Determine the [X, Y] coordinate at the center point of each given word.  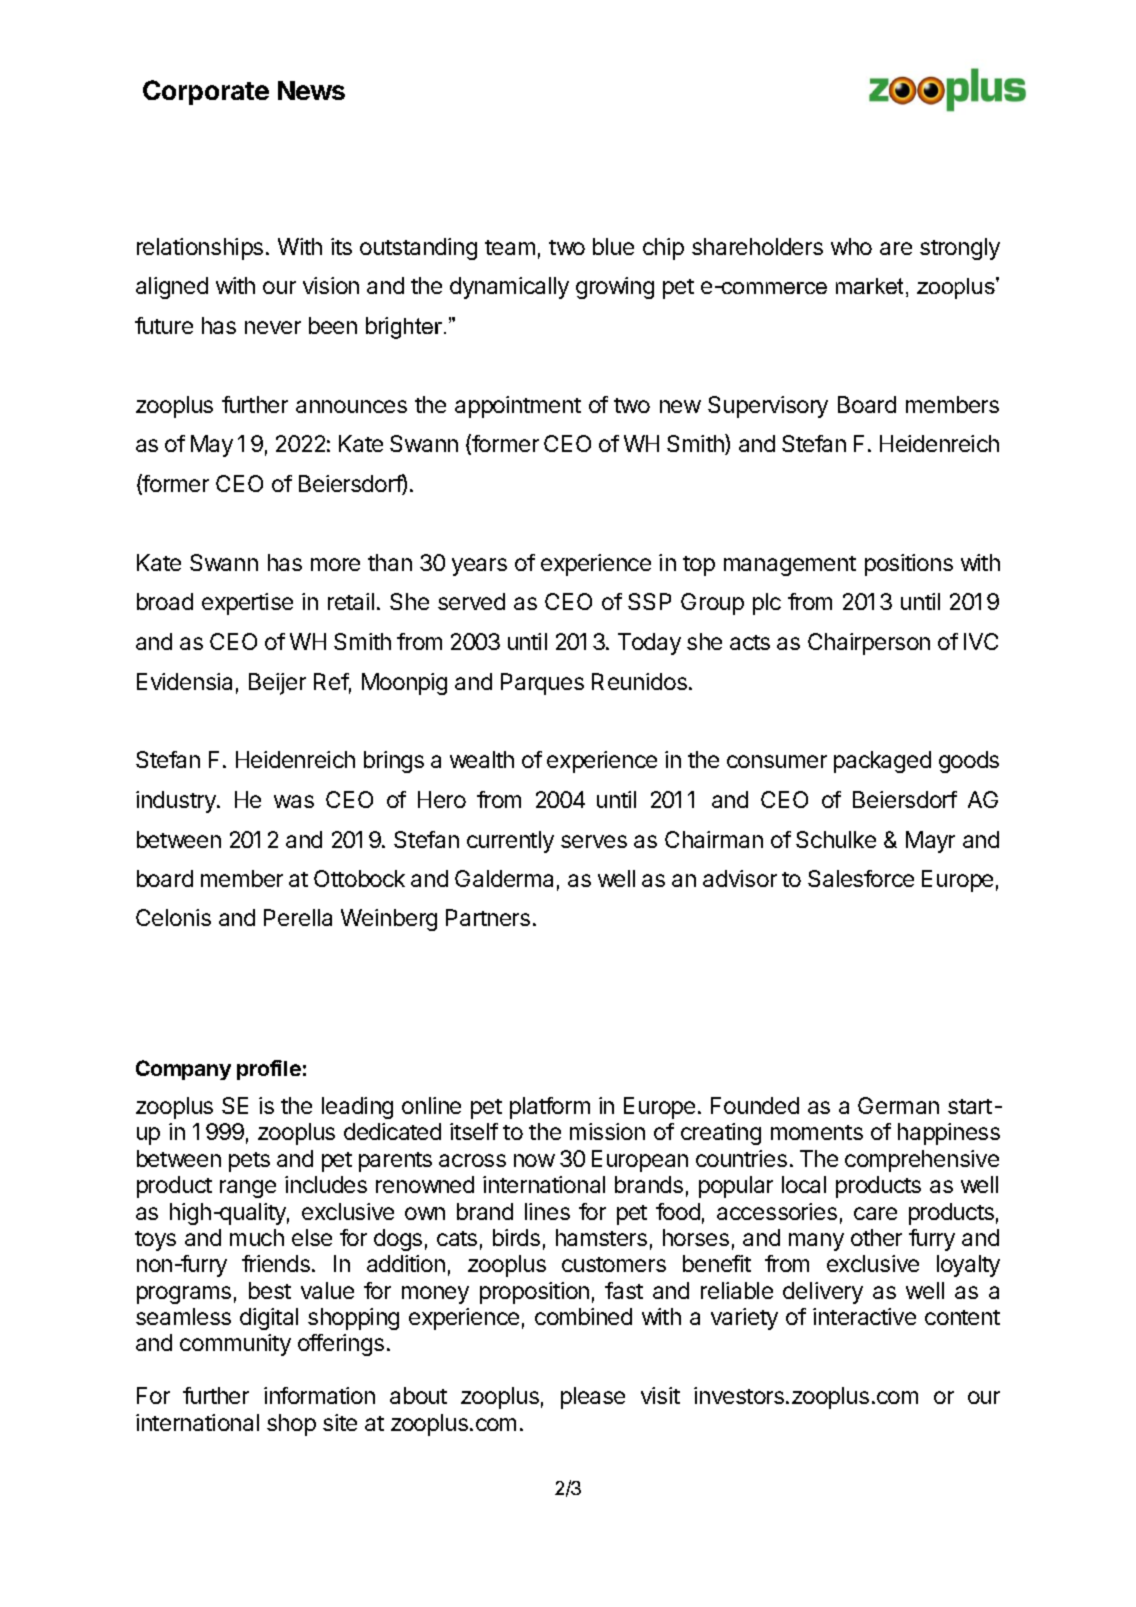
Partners [488, 917]
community [235, 1345]
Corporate [206, 92]
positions [909, 565]
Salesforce [861, 878]
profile [269, 1070]
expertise [247, 604]
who [851, 246]
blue [613, 246]
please [593, 1398]
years [479, 567]
